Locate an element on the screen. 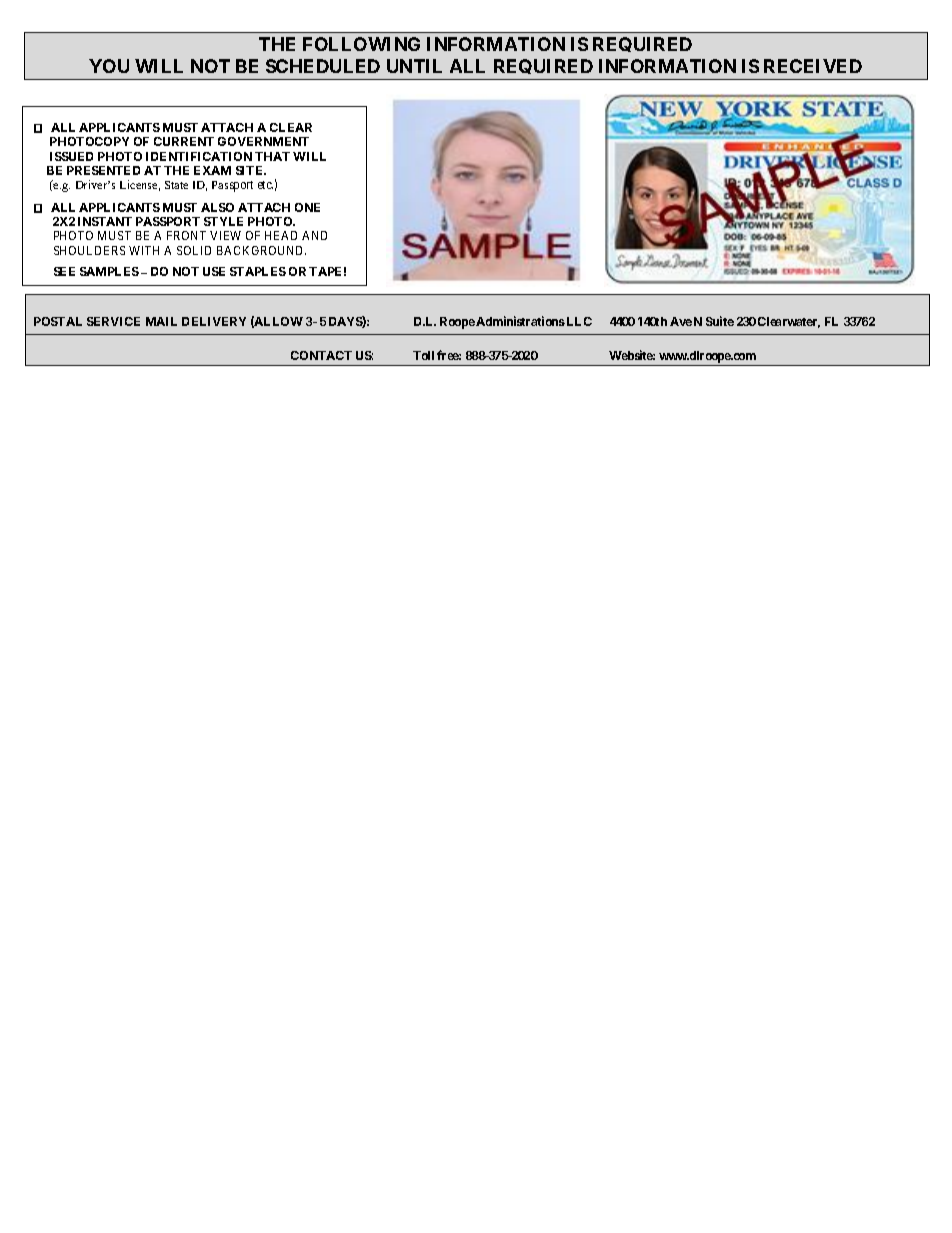 The image size is (952, 1233). Toll is located at coordinates (423, 355).
